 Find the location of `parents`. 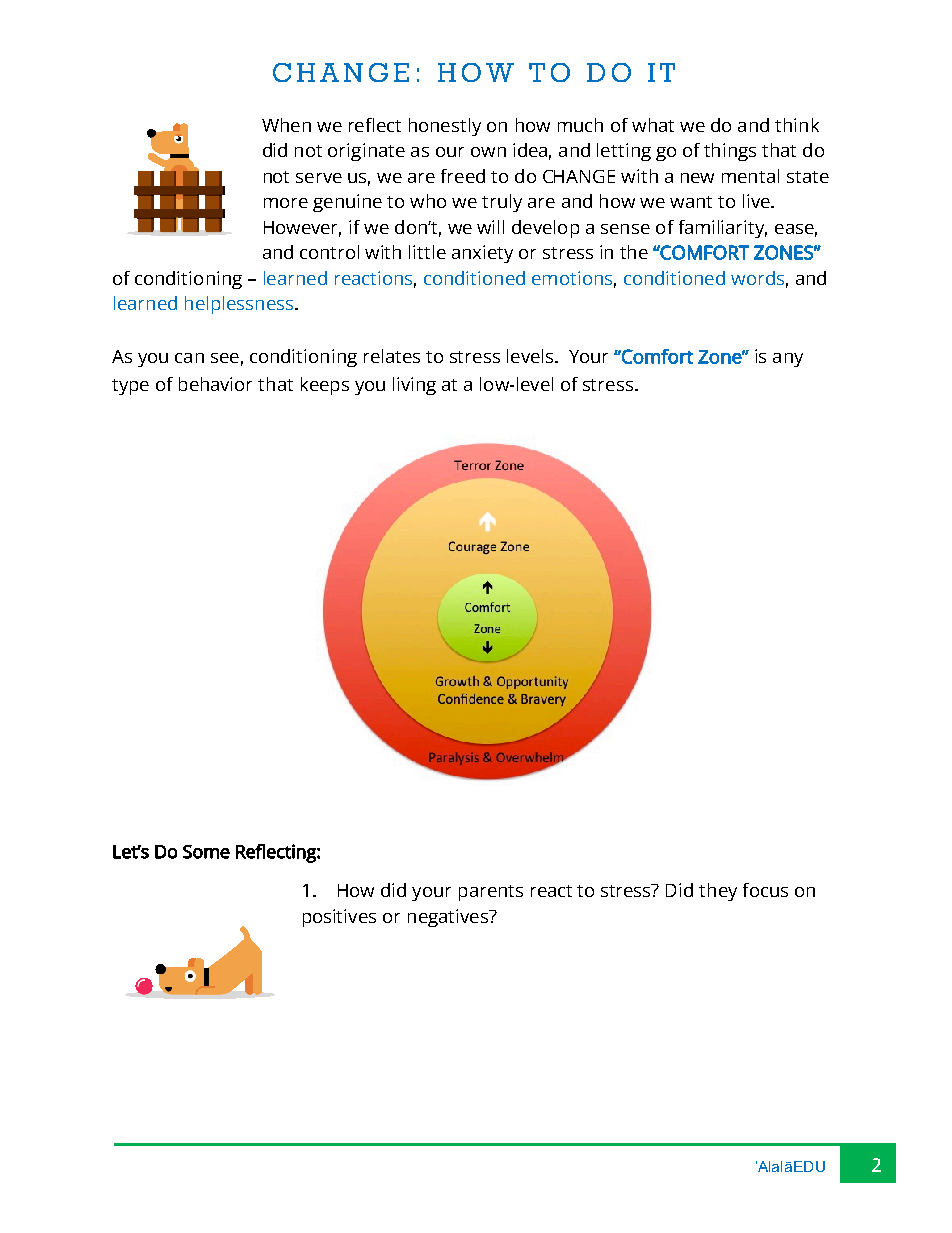

parents is located at coordinates (491, 893).
